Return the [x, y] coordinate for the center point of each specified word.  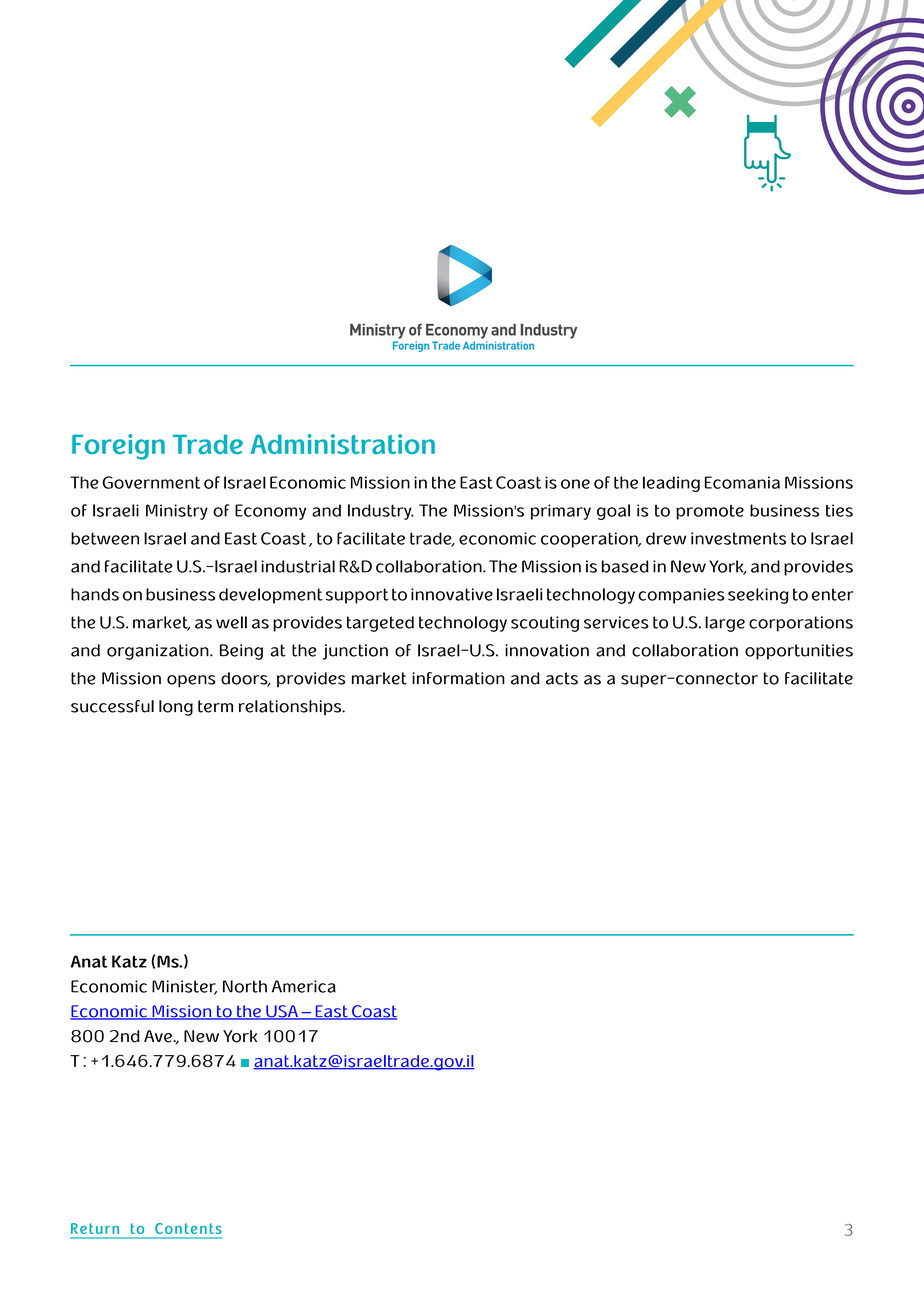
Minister [184, 987]
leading [671, 484]
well [231, 622]
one [575, 484]
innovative [452, 594]
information [458, 678]
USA [282, 1012]
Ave [159, 1036]
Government [151, 482]
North [245, 986]
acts [562, 678]
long [176, 708]
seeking [758, 596]
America [304, 986]
